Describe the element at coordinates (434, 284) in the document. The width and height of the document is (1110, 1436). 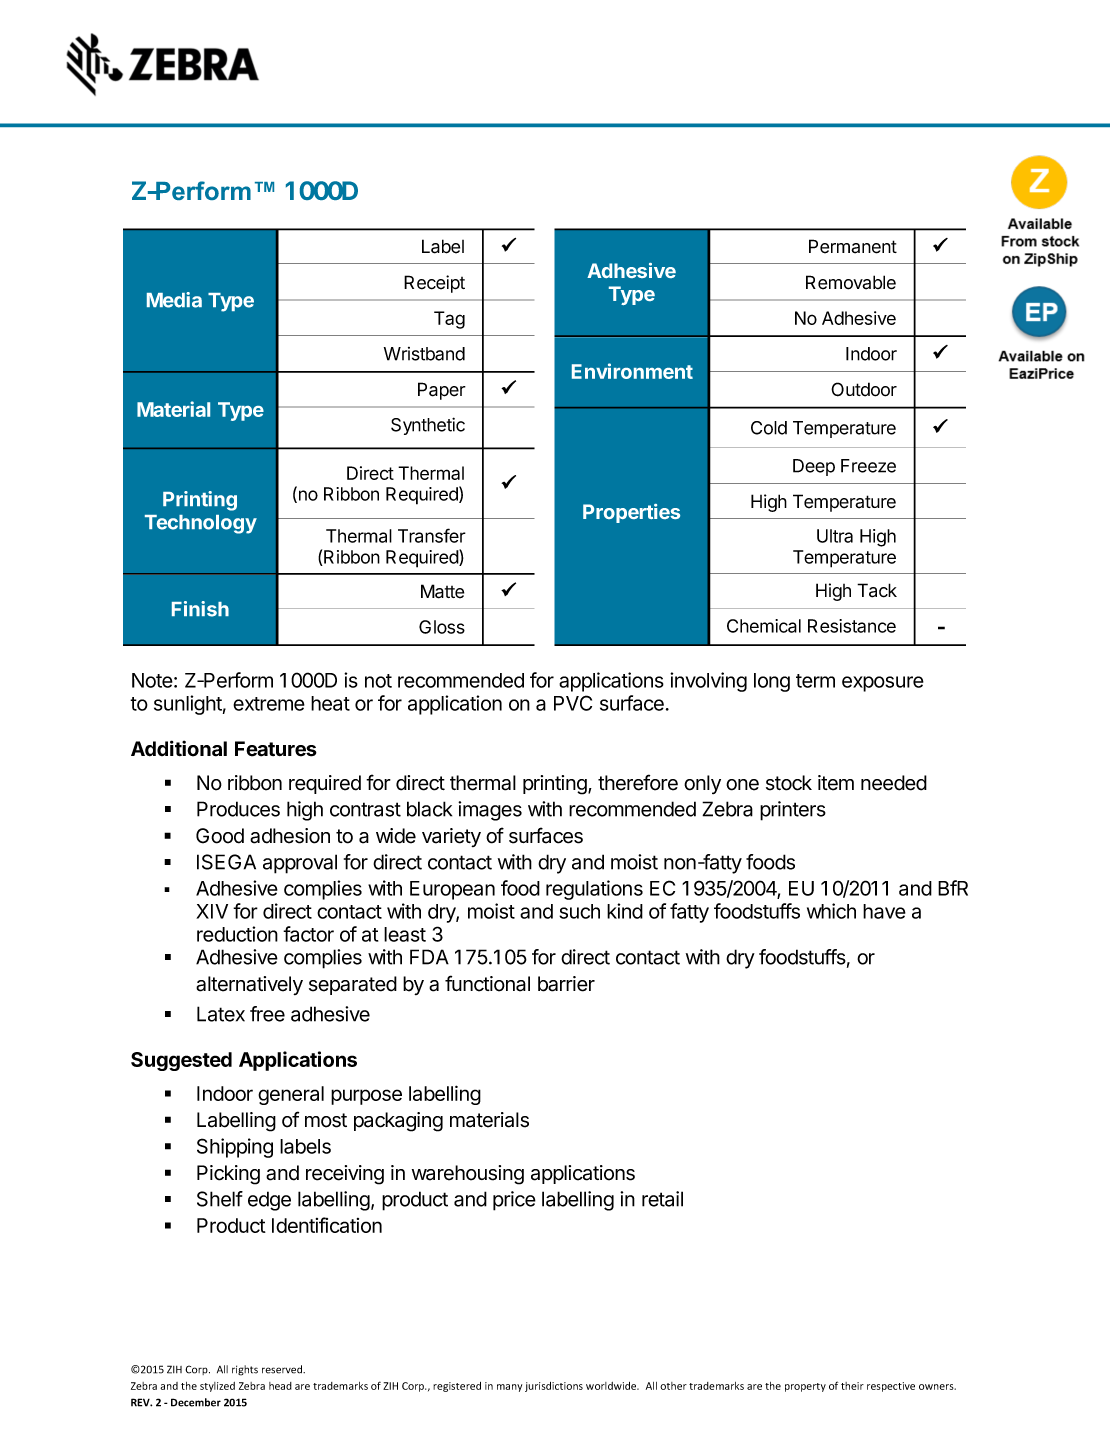
I see `Receipt` at that location.
